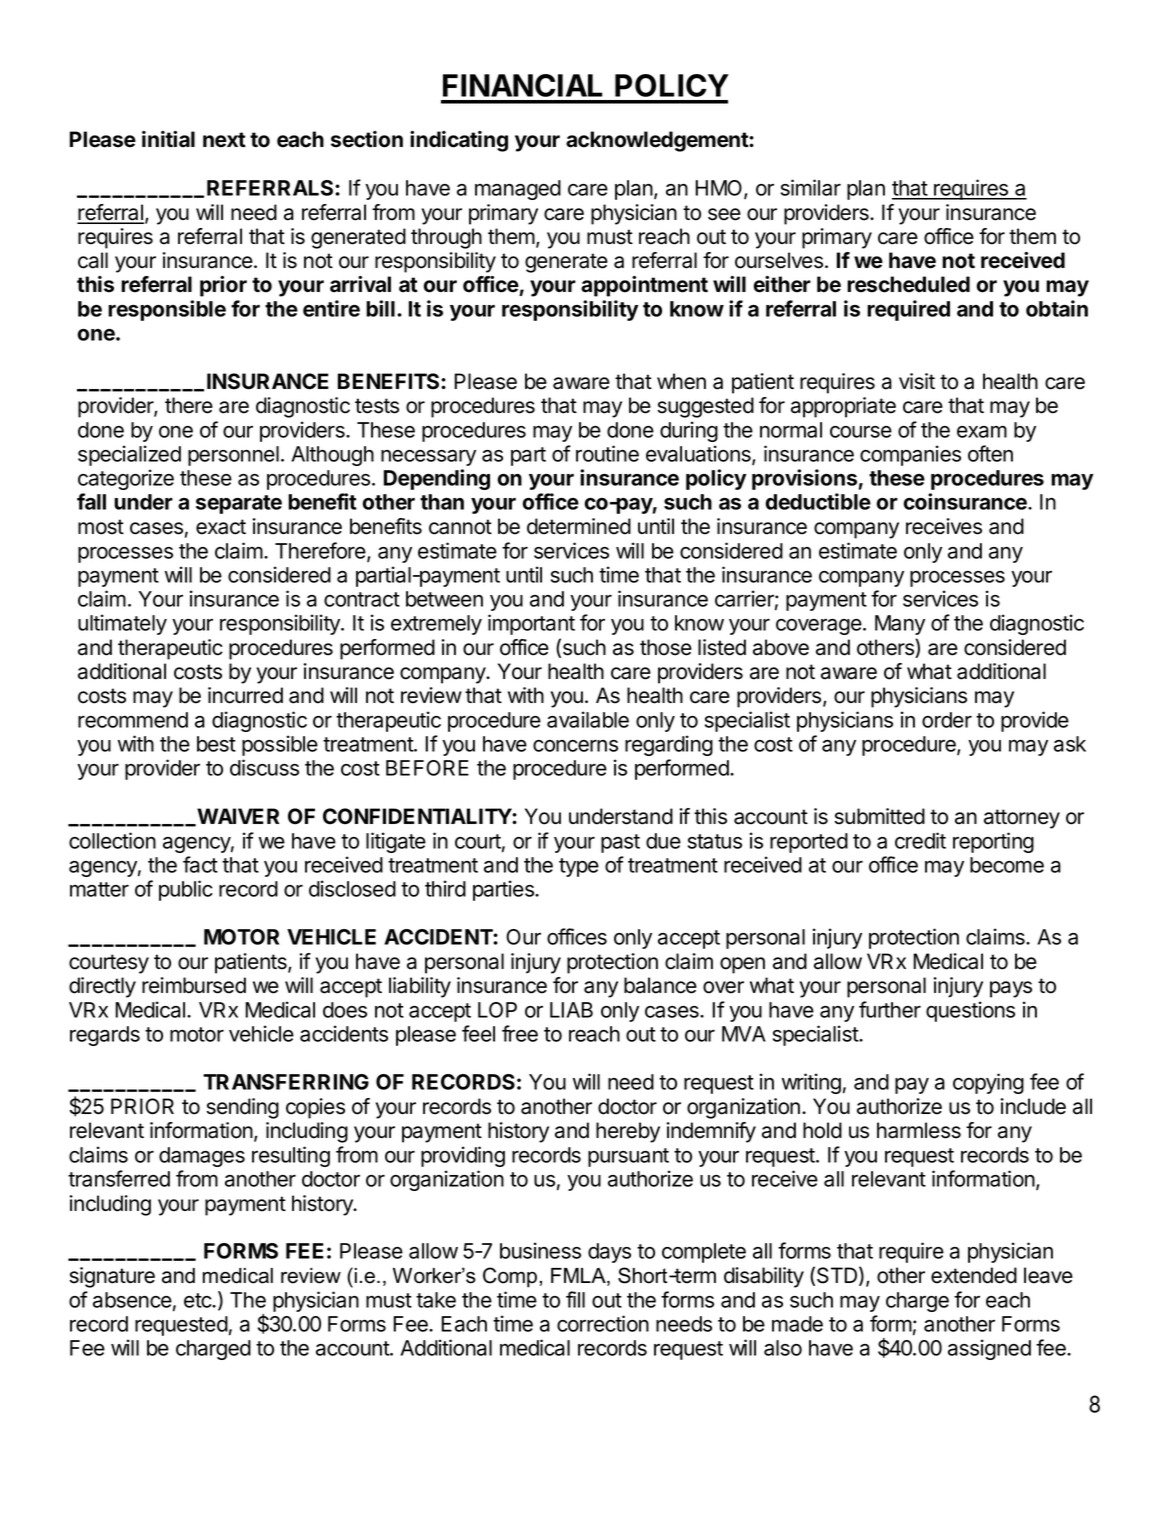  I want to click on next, so click(224, 140).
